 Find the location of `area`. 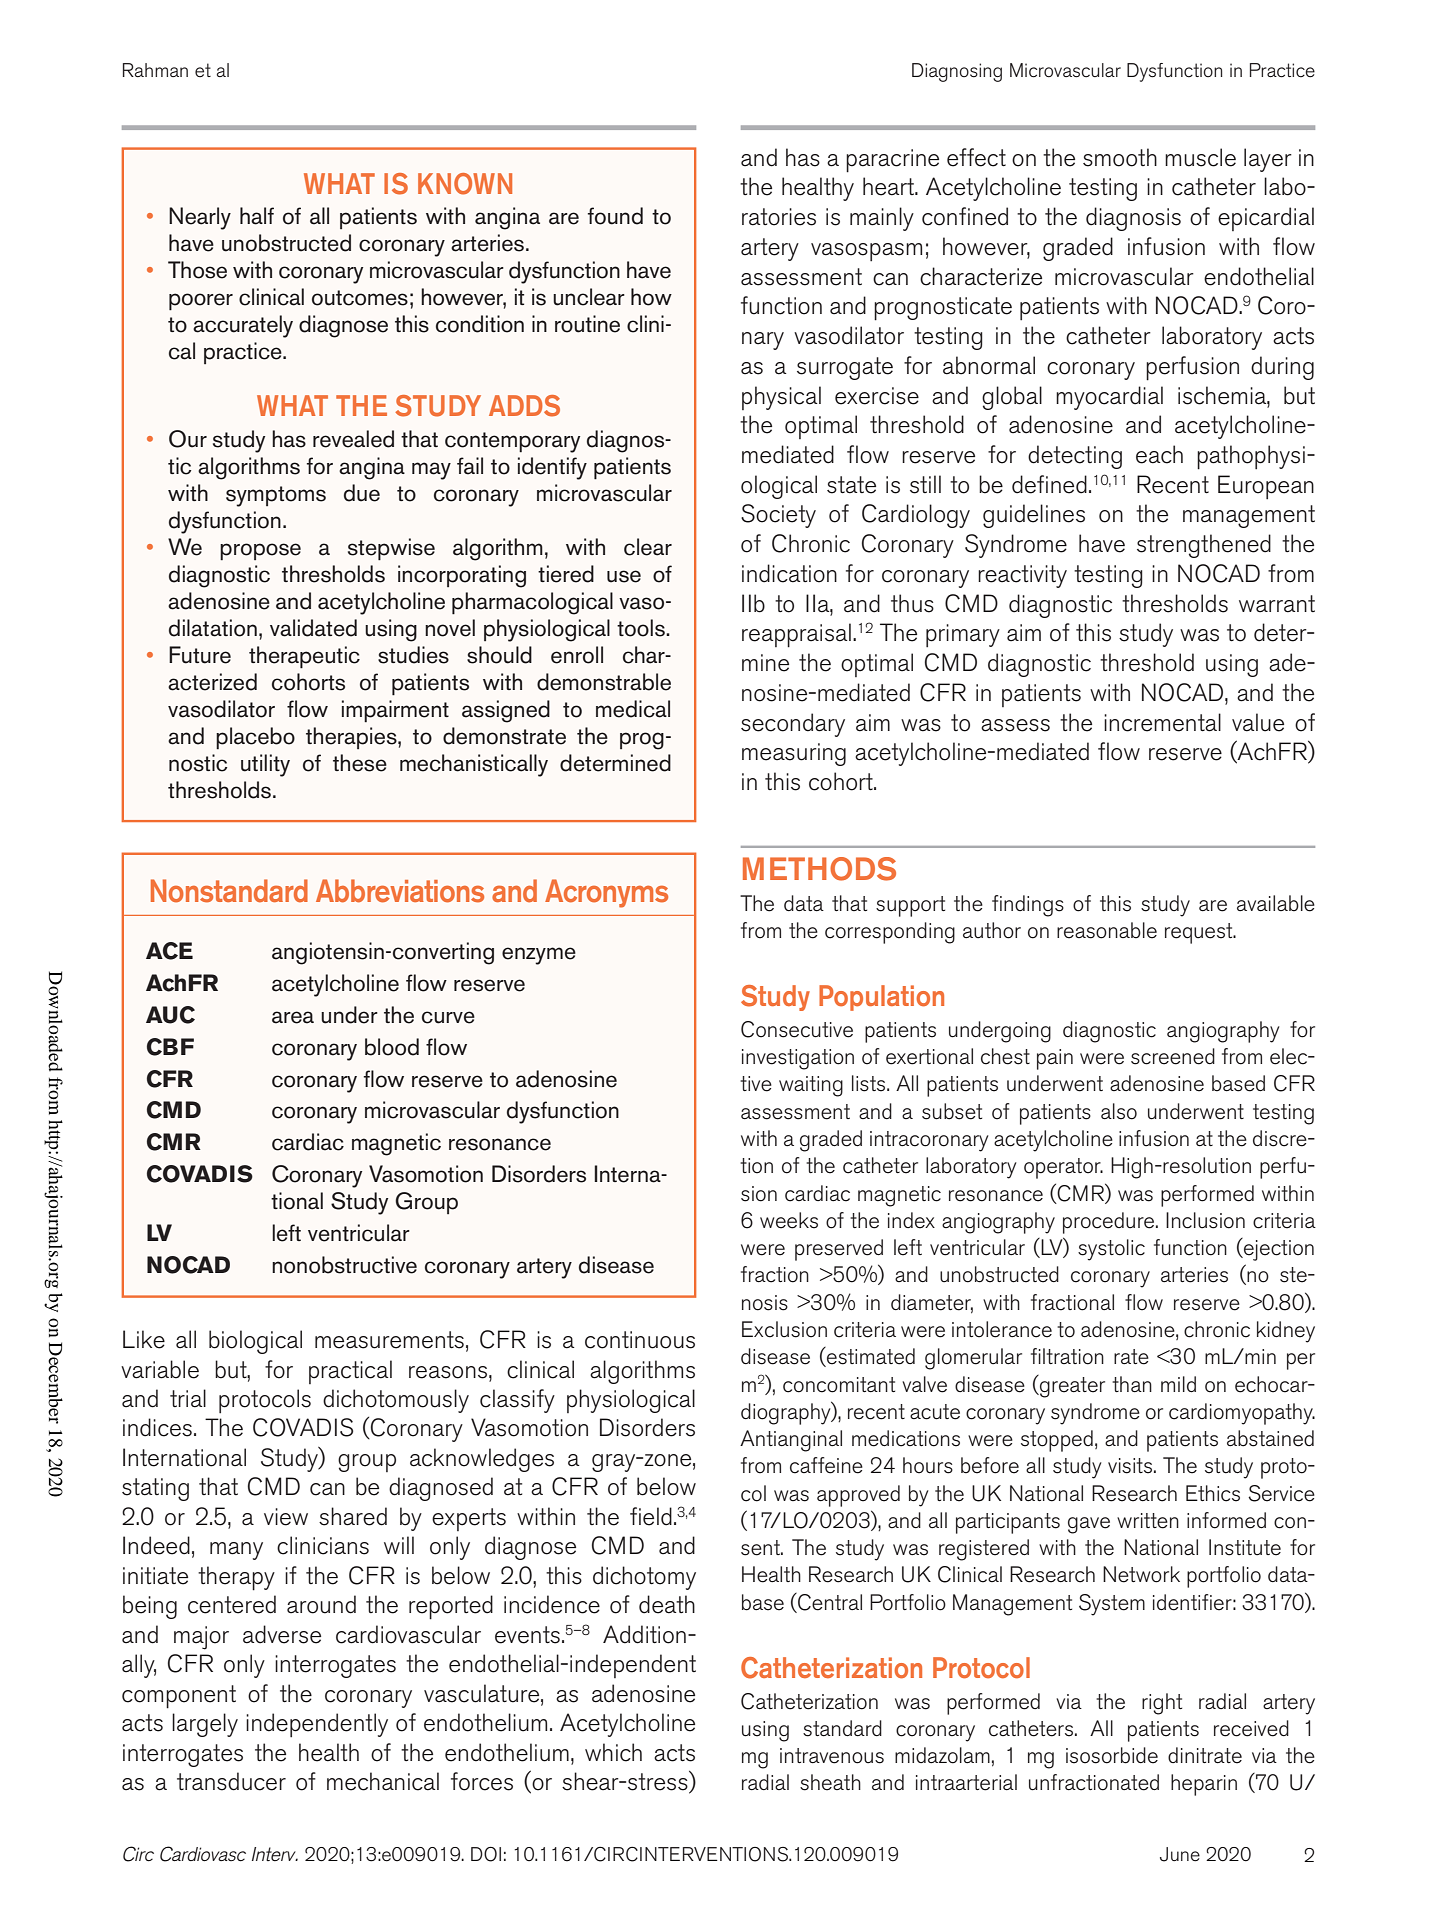

area is located at coordinates (293, 1017).
